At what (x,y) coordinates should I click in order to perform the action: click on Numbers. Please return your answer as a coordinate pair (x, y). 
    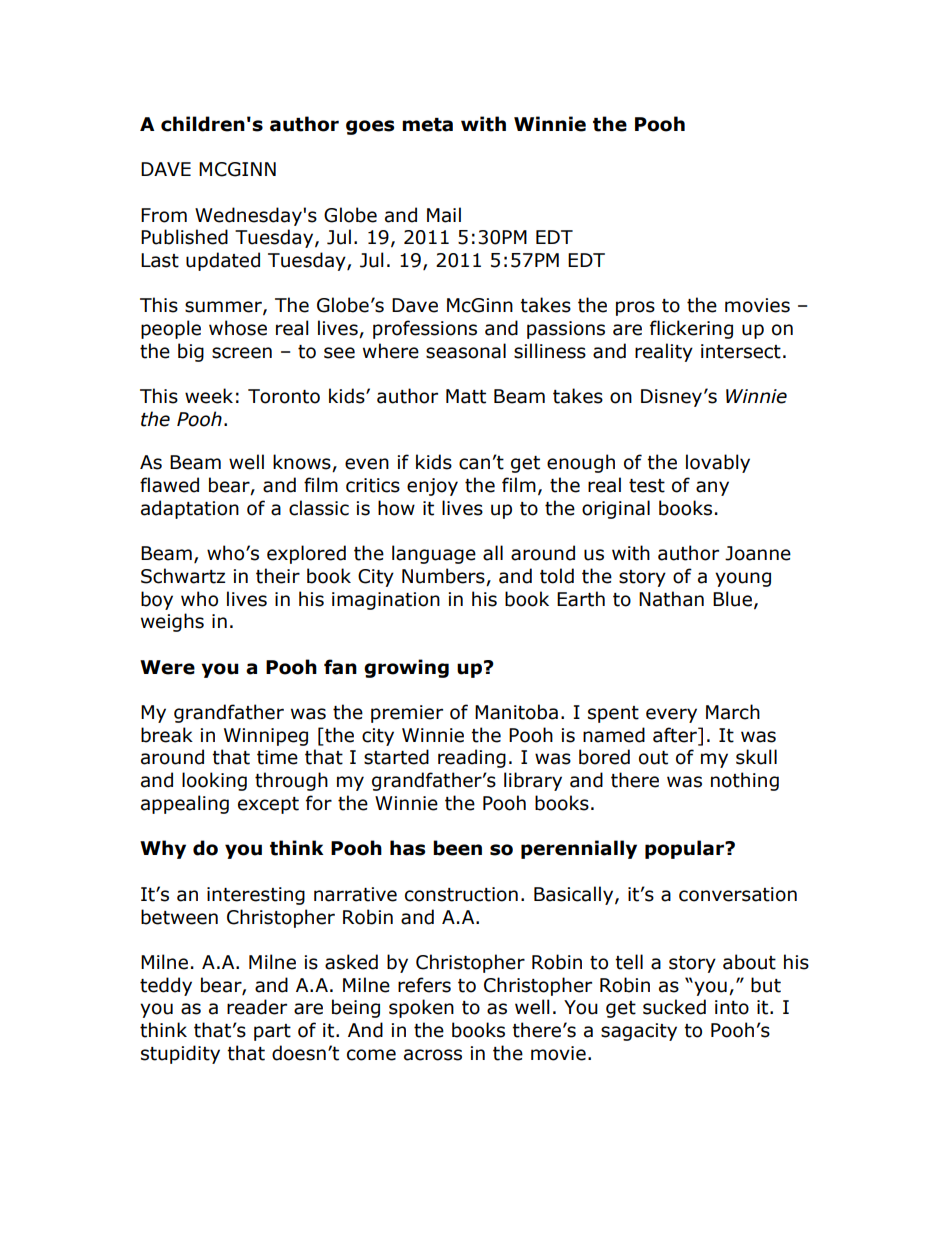
    Looking at the image, I should click on (444, 577).
